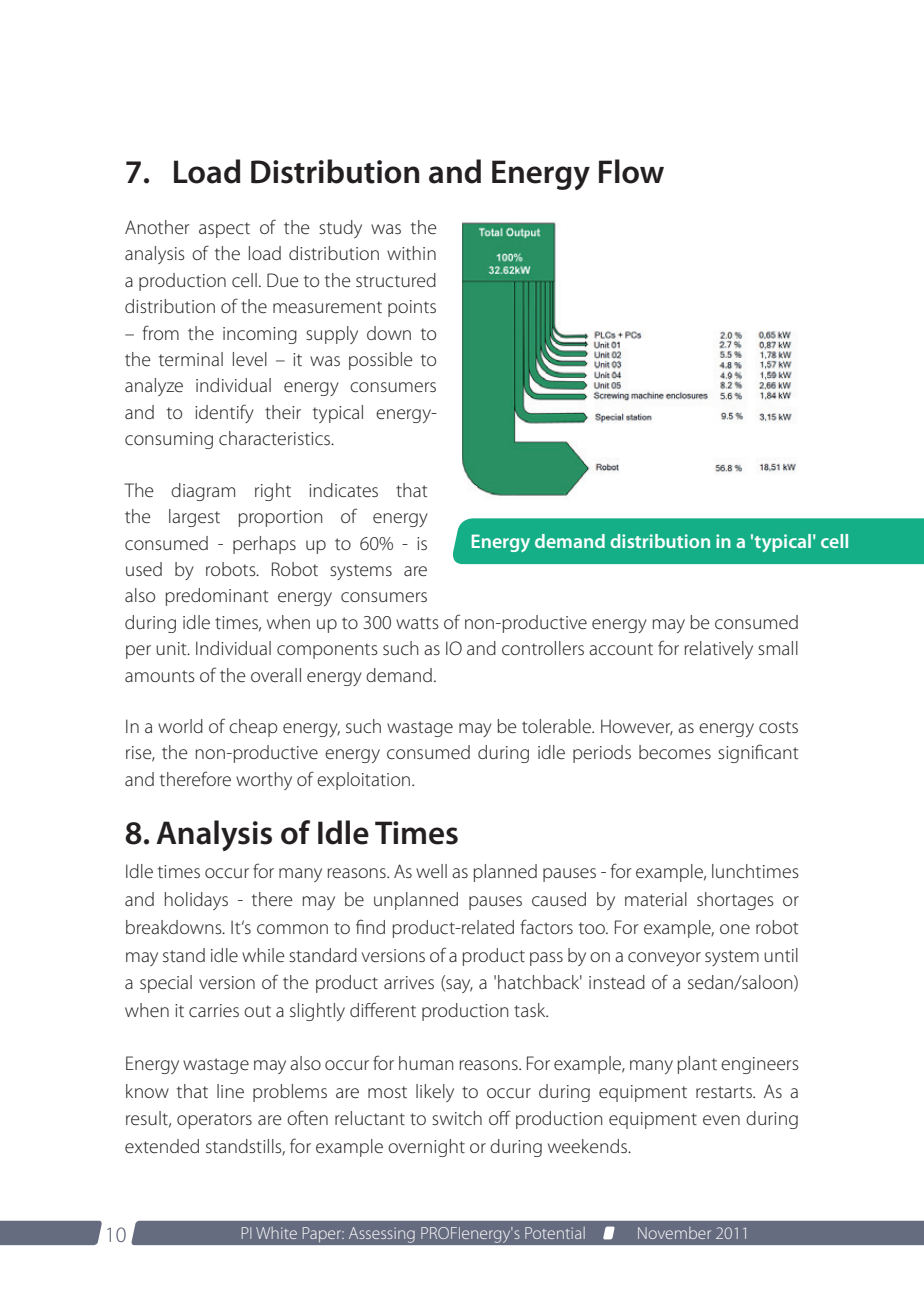 Image resolution: width=924 pixels, height=1311 pixels. I want to click on worthy, so click(264, 781).
